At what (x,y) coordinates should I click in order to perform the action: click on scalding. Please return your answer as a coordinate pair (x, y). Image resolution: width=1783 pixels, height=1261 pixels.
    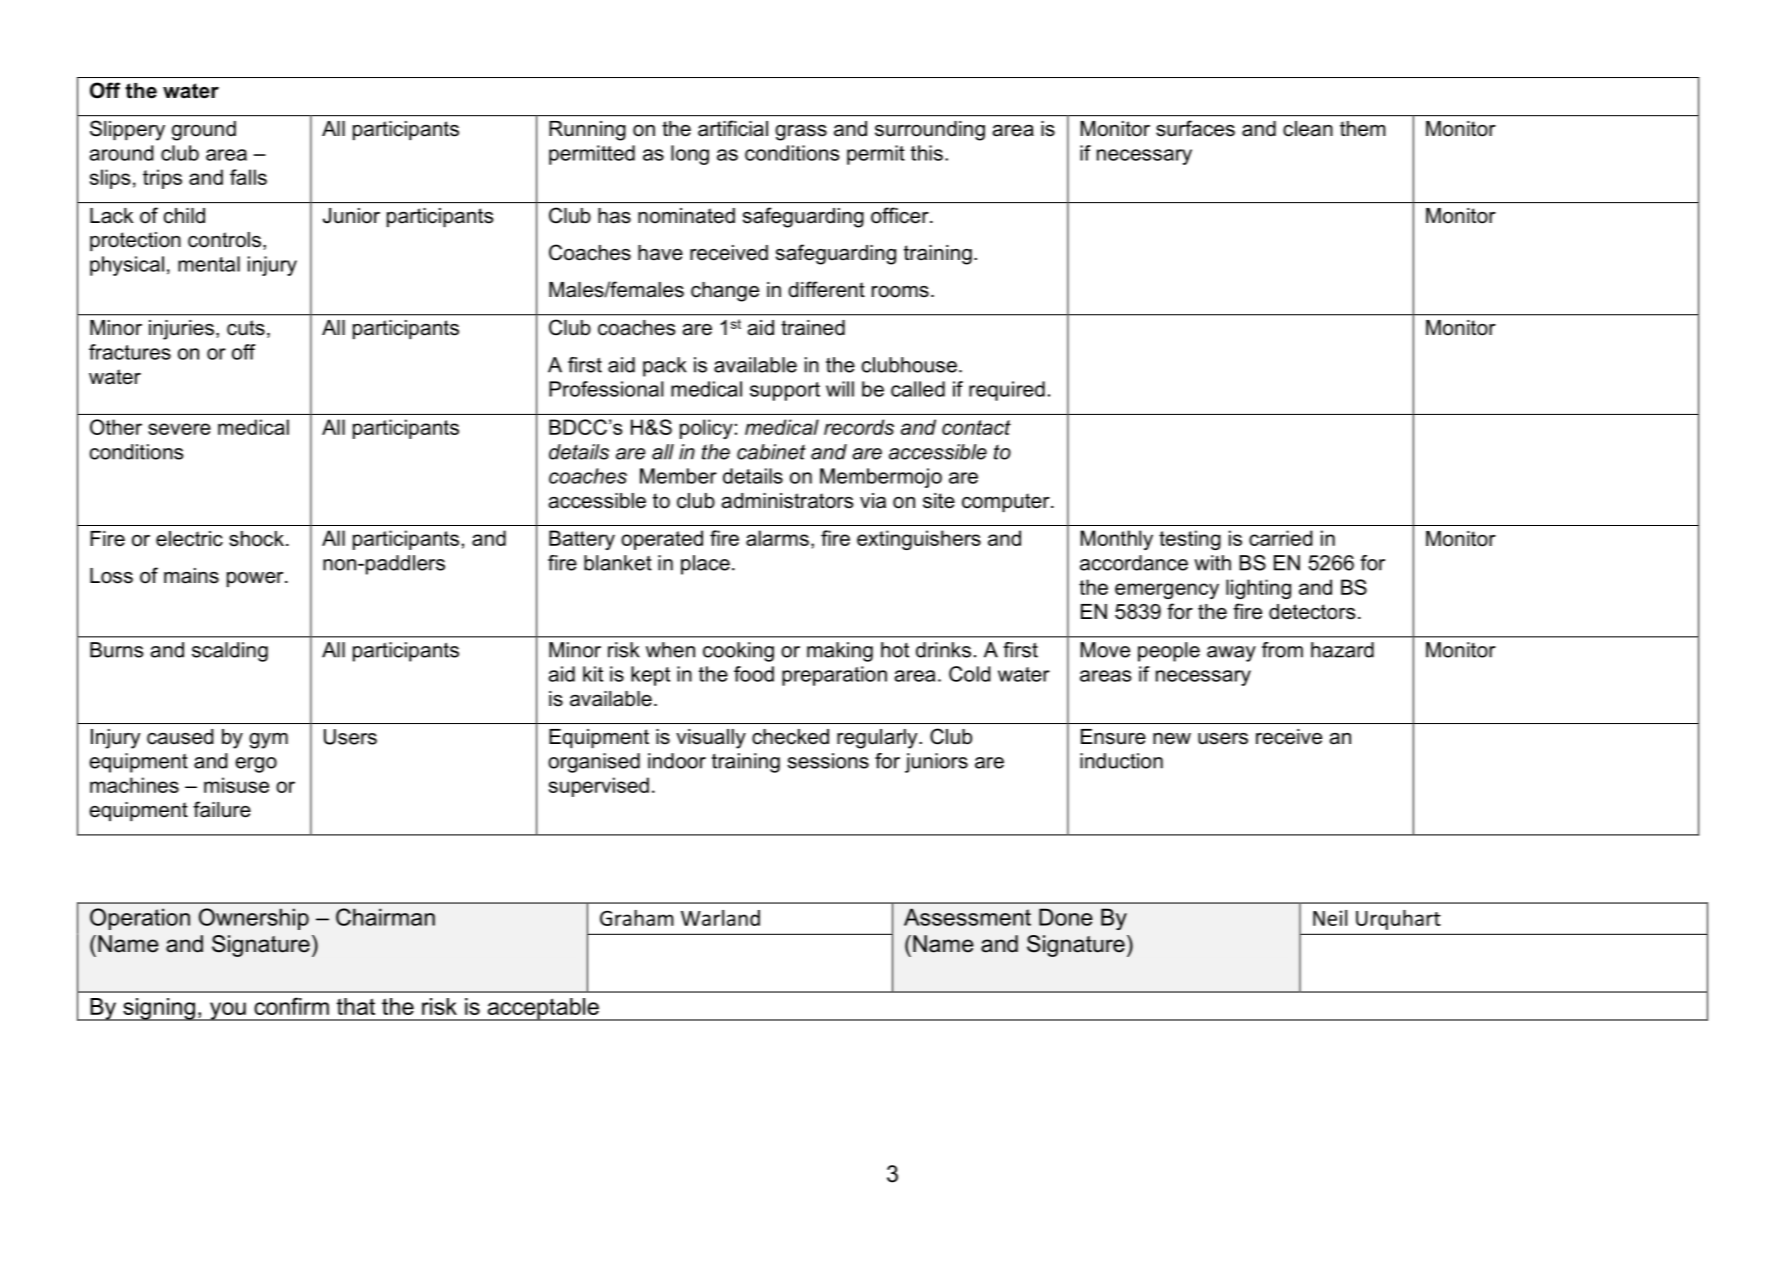
    Looking at the image, I should click on (230, 652).
